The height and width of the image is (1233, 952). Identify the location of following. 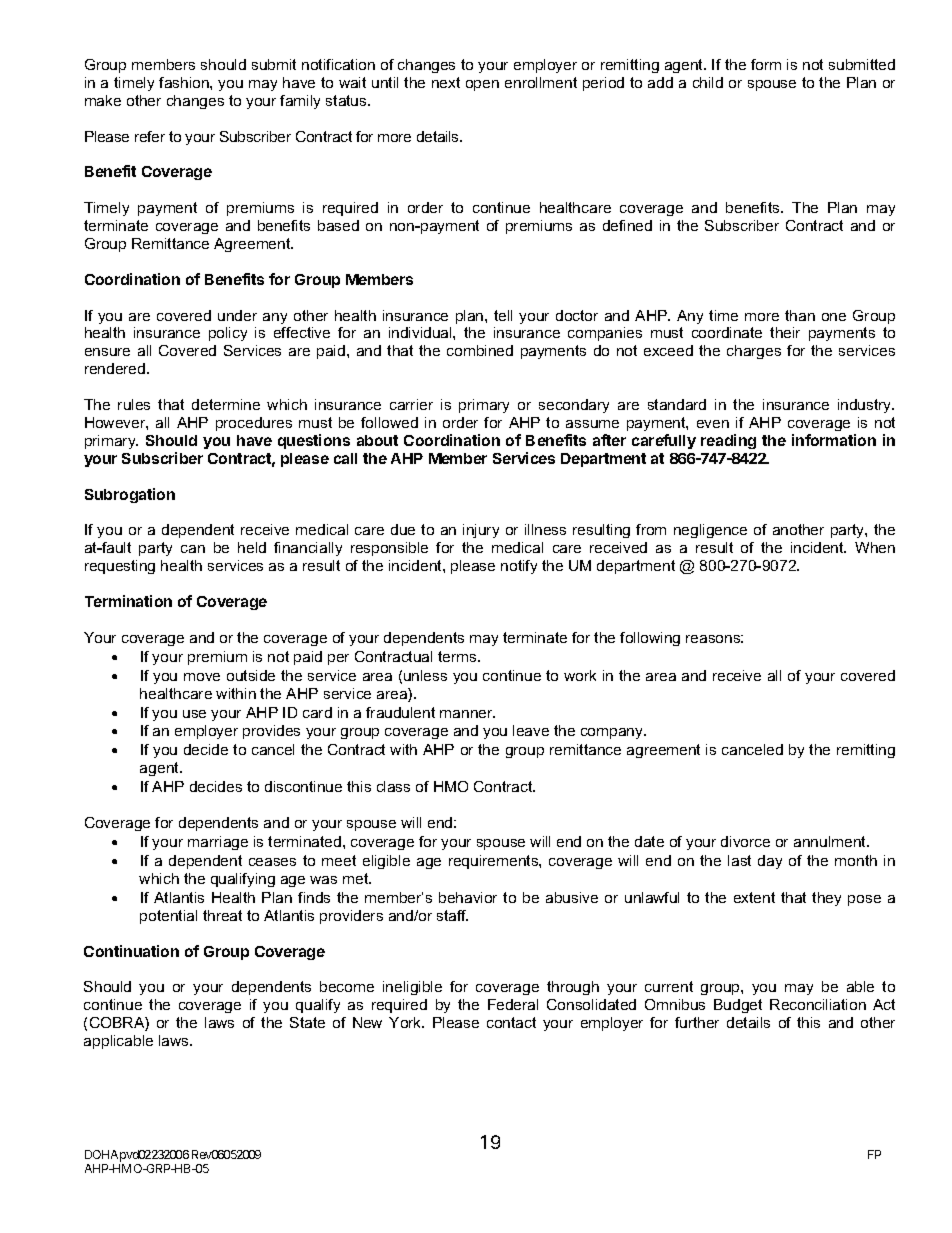
(650, 639).
